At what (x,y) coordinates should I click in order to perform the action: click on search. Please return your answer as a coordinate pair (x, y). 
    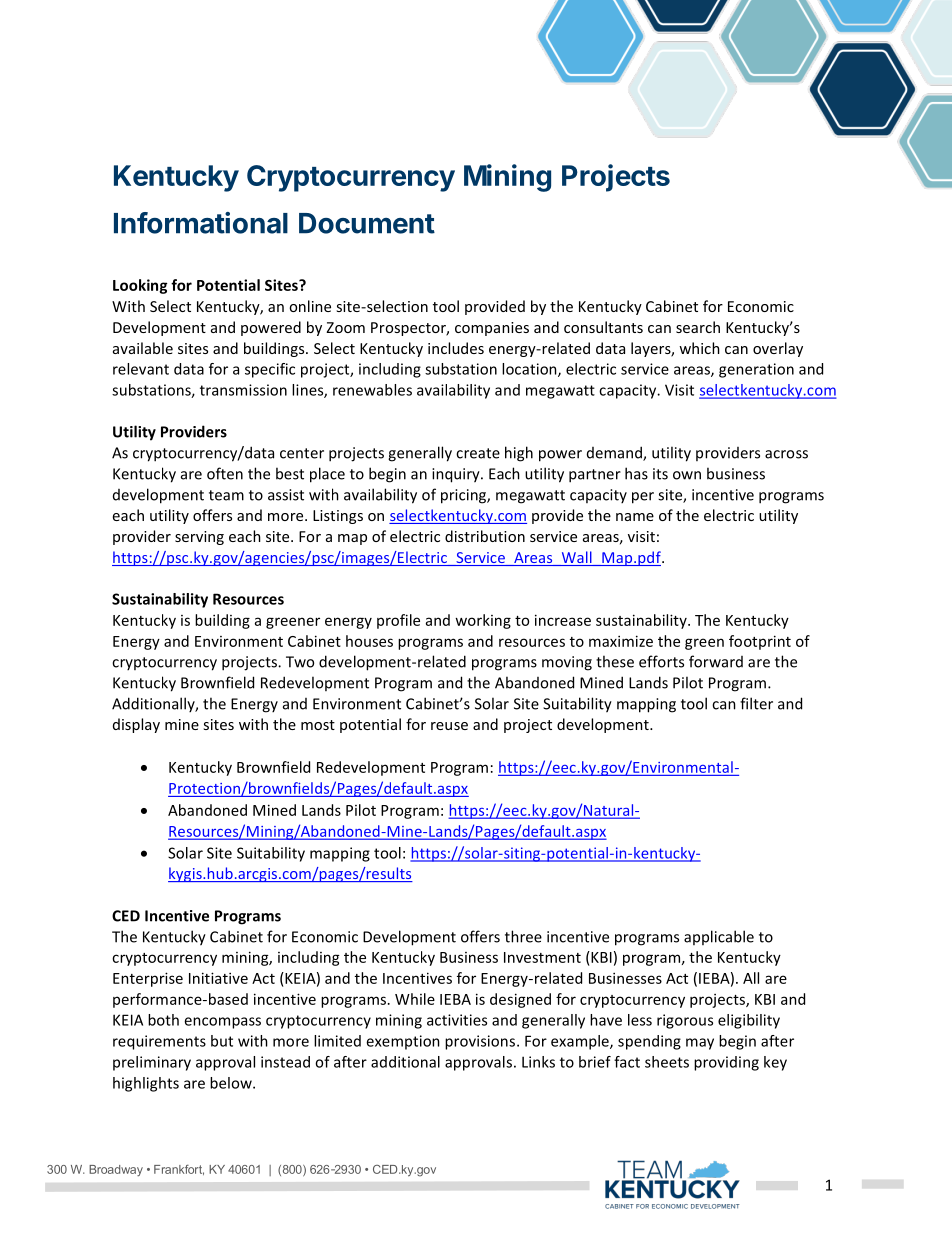
    Looking at the image, I should click on (698, 327).
